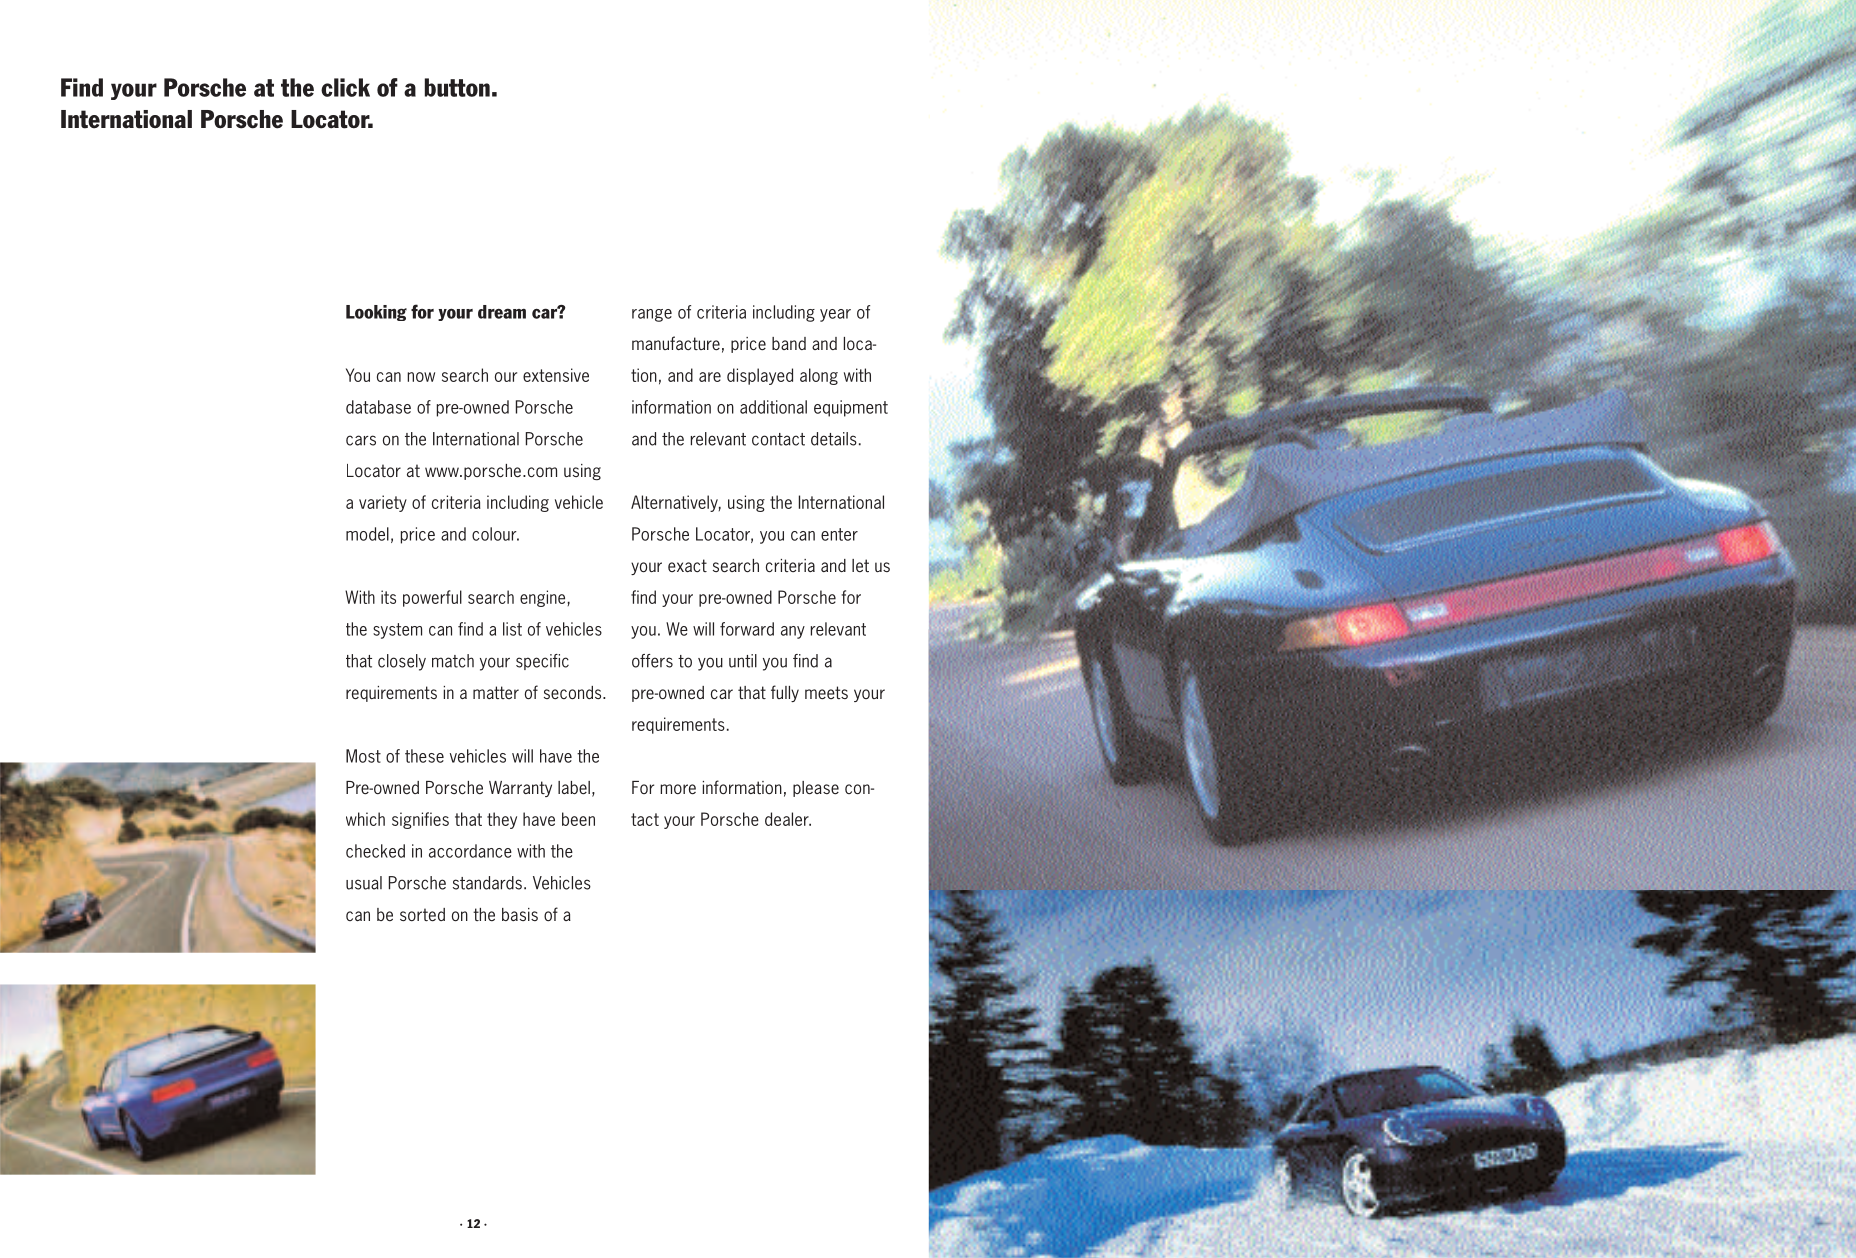 The width and height of the screenshot is (1856, 1258). What do you see at coordinates (345, 87) in the screenshot?
I see `click` at bounding box center [345, 87].
